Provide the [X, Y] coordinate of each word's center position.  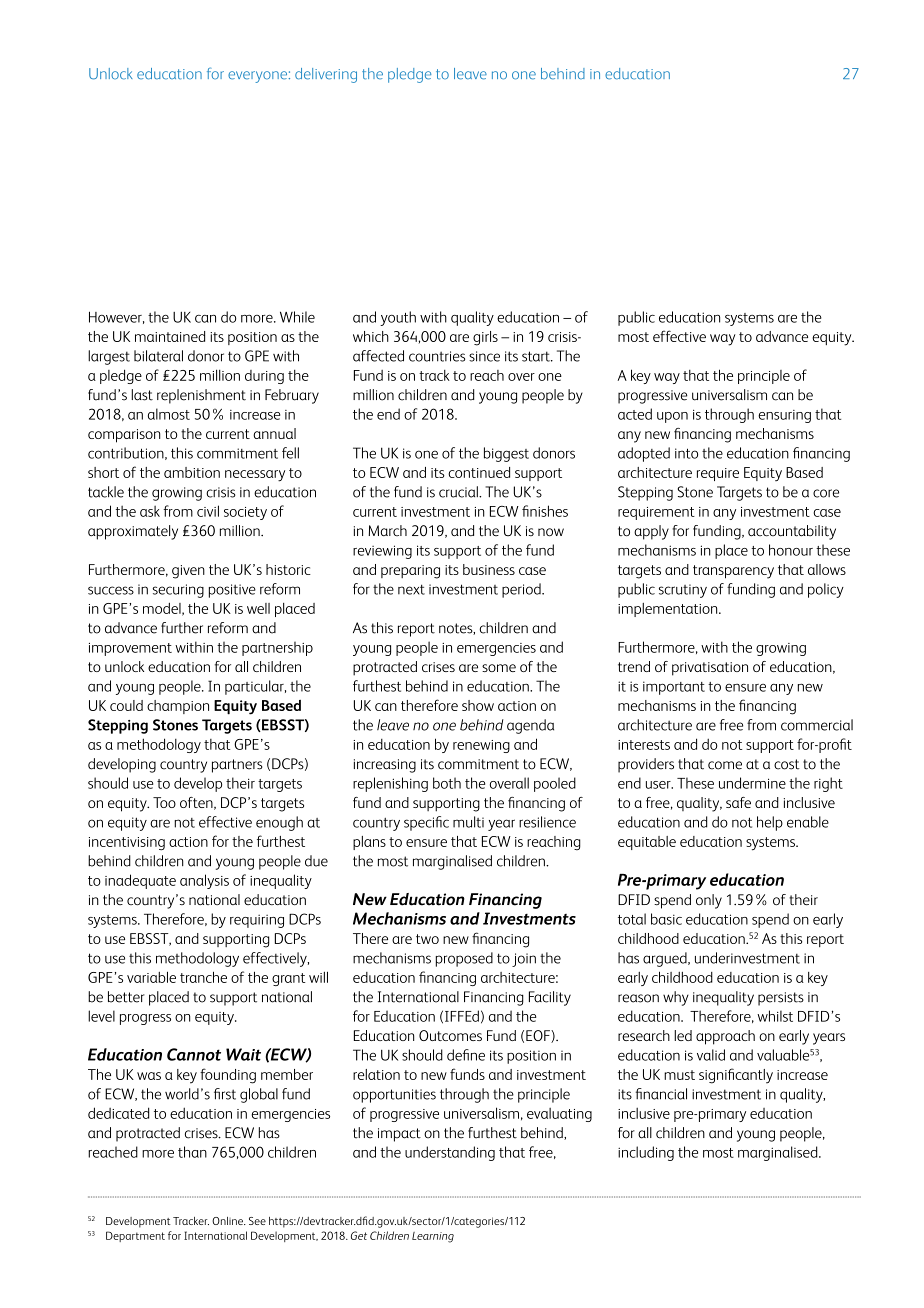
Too [164, 802]
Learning [433, 1237]
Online [228, 1221]
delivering [326, 75]
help [770, 823]
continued [479, 472]
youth [398, 318]
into [686, 453]
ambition [192, 472]
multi [468, 822]
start [537, 356]
